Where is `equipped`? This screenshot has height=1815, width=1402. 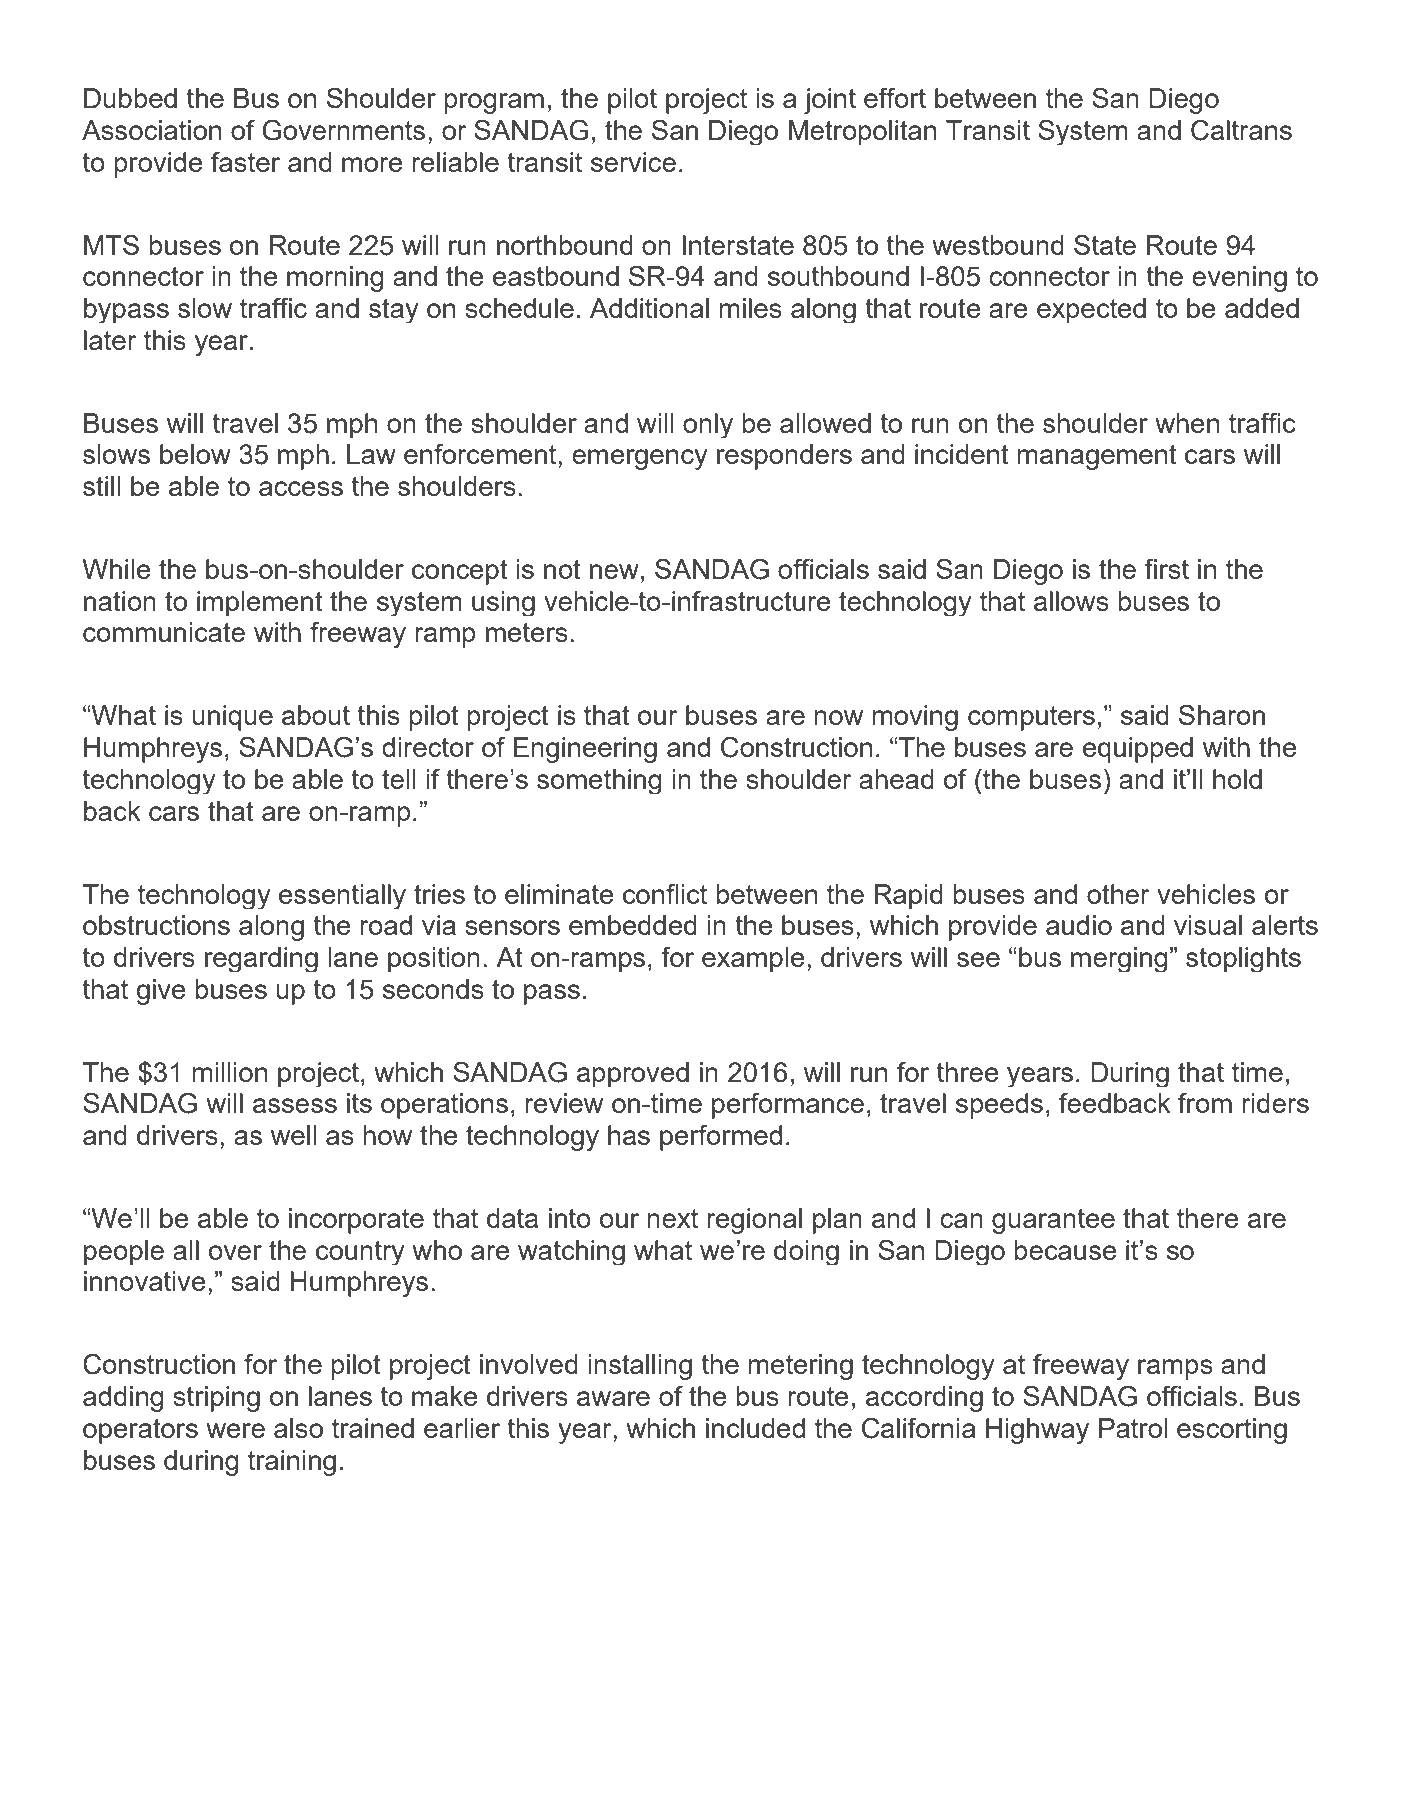
equipped is located at coordinates (1138, 750).
